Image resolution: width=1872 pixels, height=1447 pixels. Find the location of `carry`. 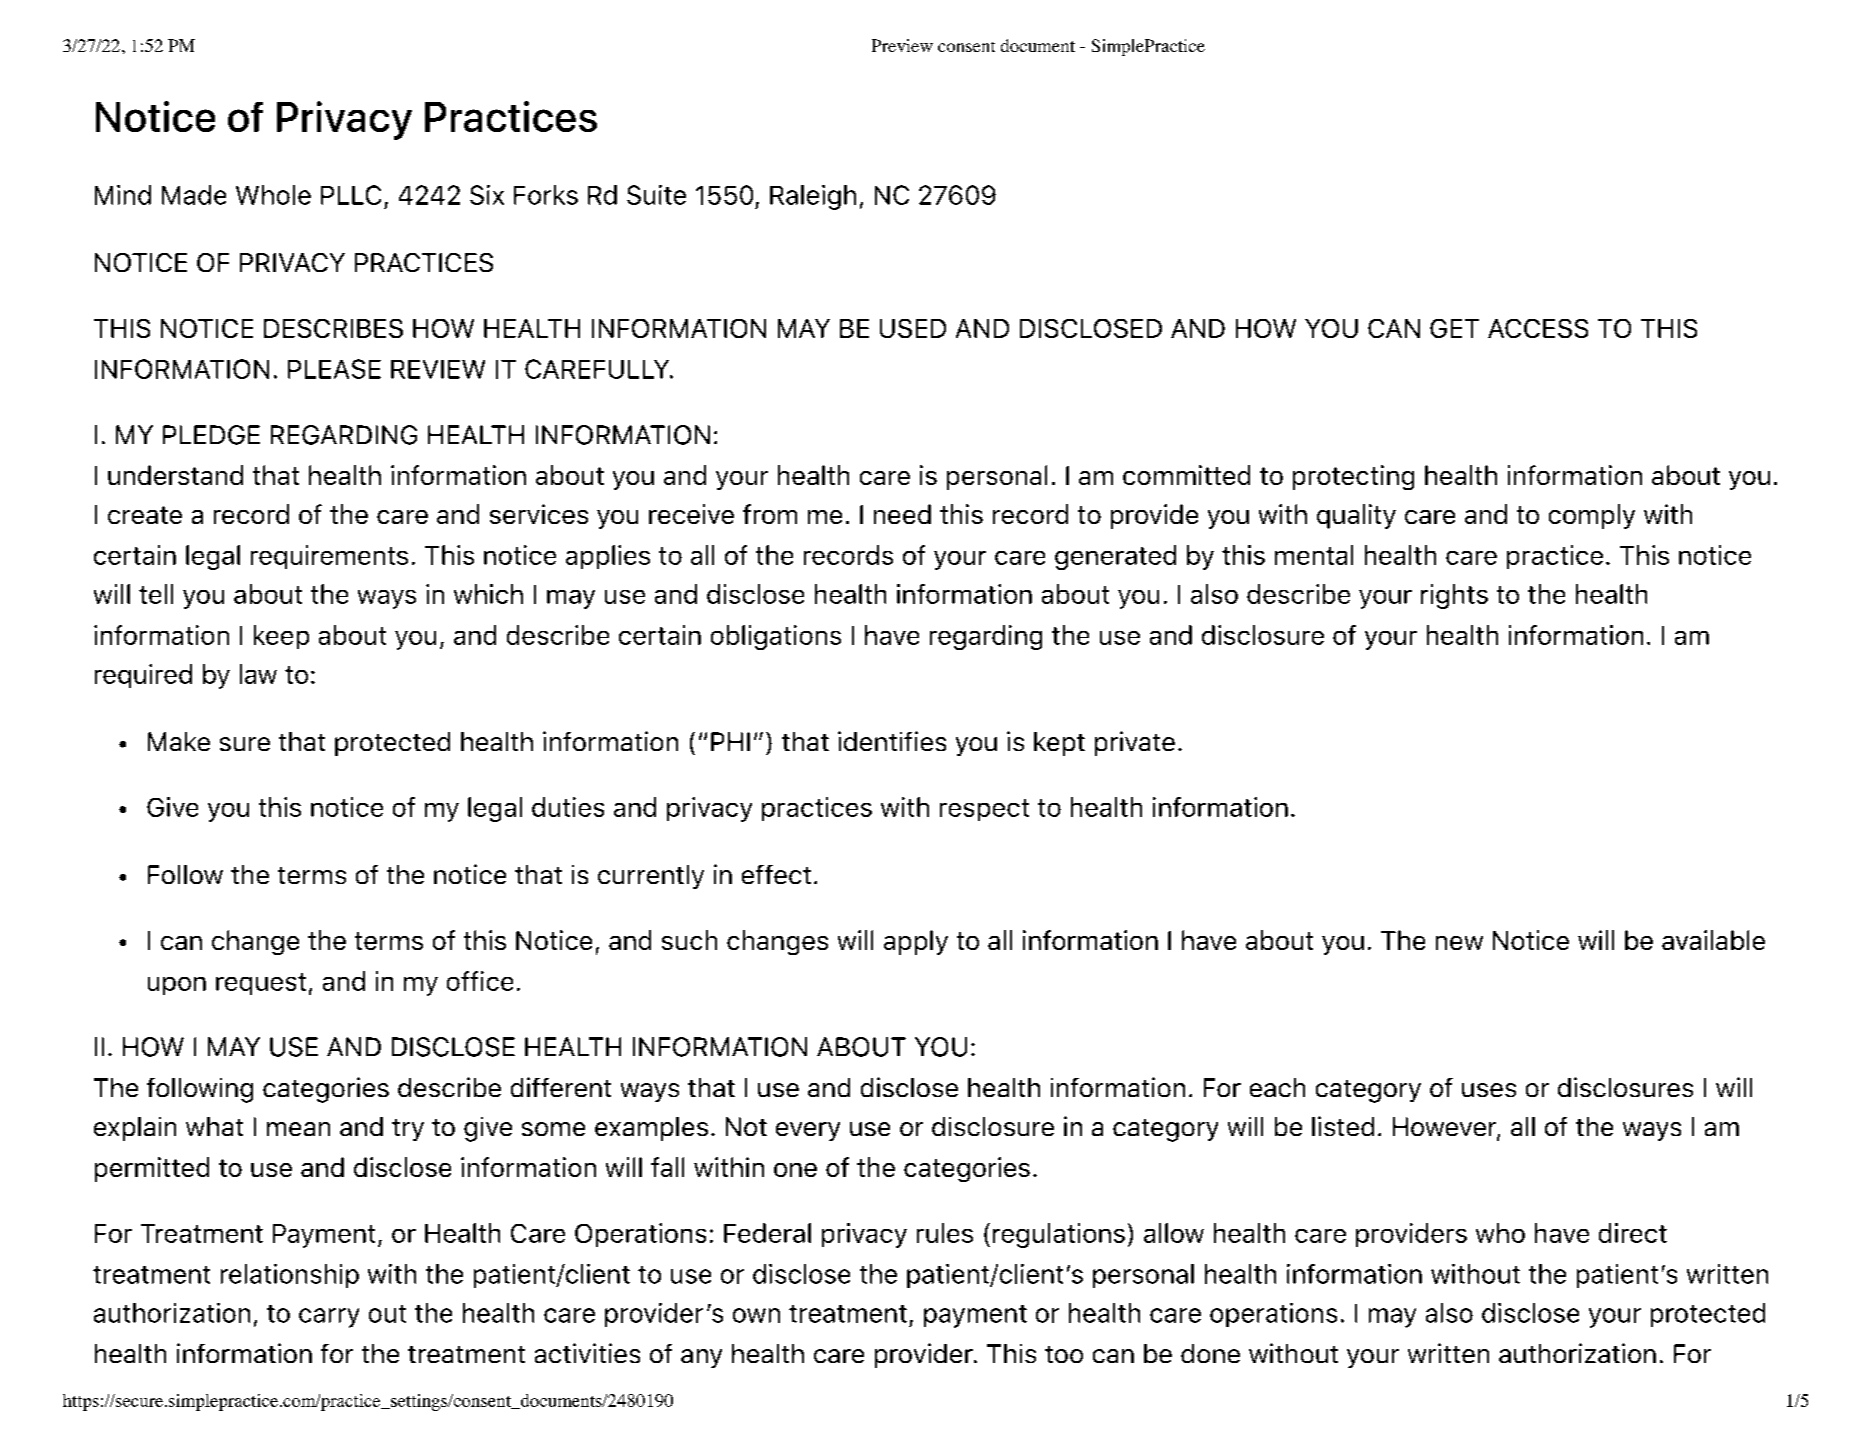

carry is located at coordinates (329, 1318).
